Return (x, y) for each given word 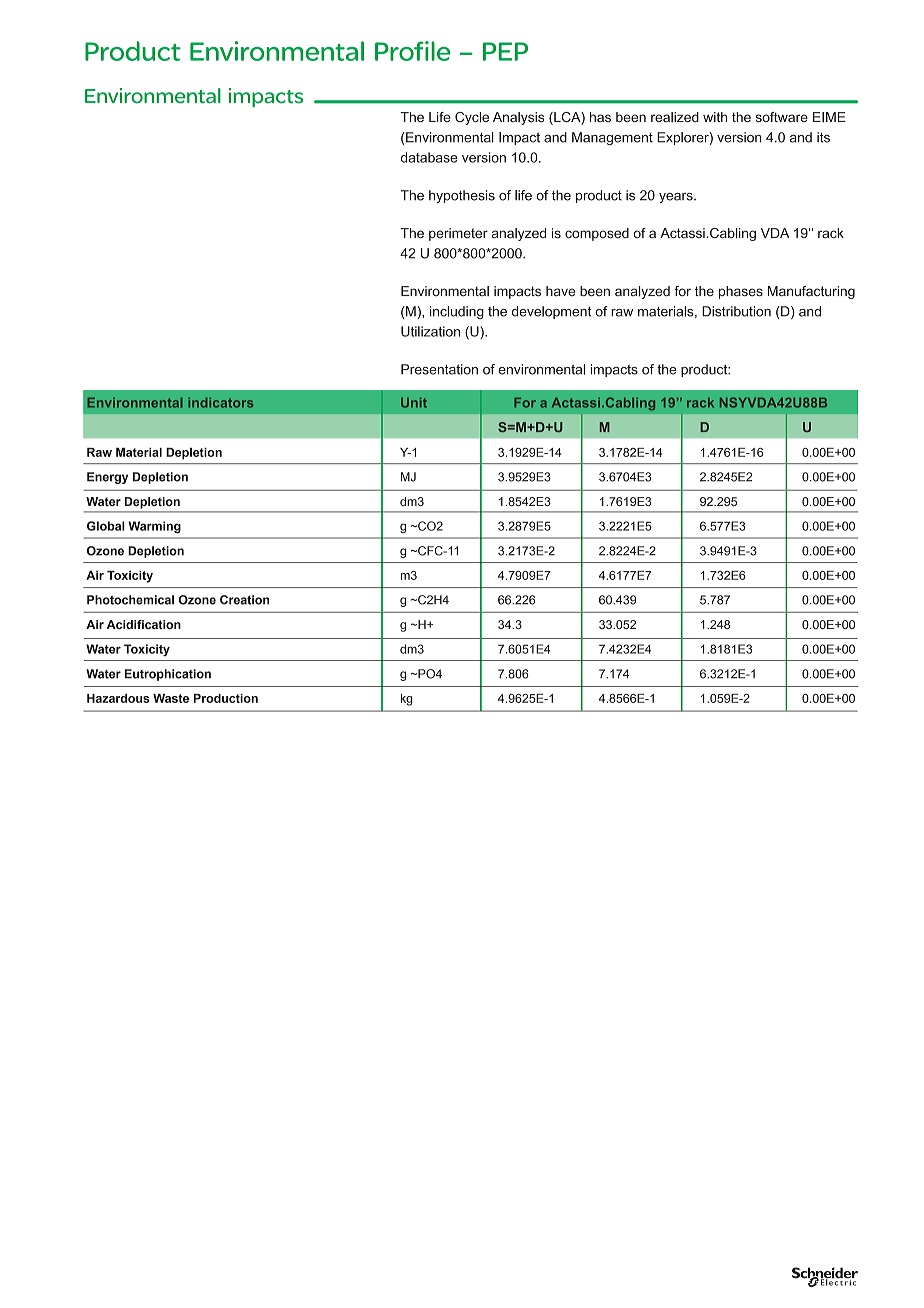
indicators (220, 403)
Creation (244, 600)
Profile (413, 51)
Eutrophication (168, 675)
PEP (505, 51)
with (715, 117)
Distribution (736, 311)
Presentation (439, 369)
